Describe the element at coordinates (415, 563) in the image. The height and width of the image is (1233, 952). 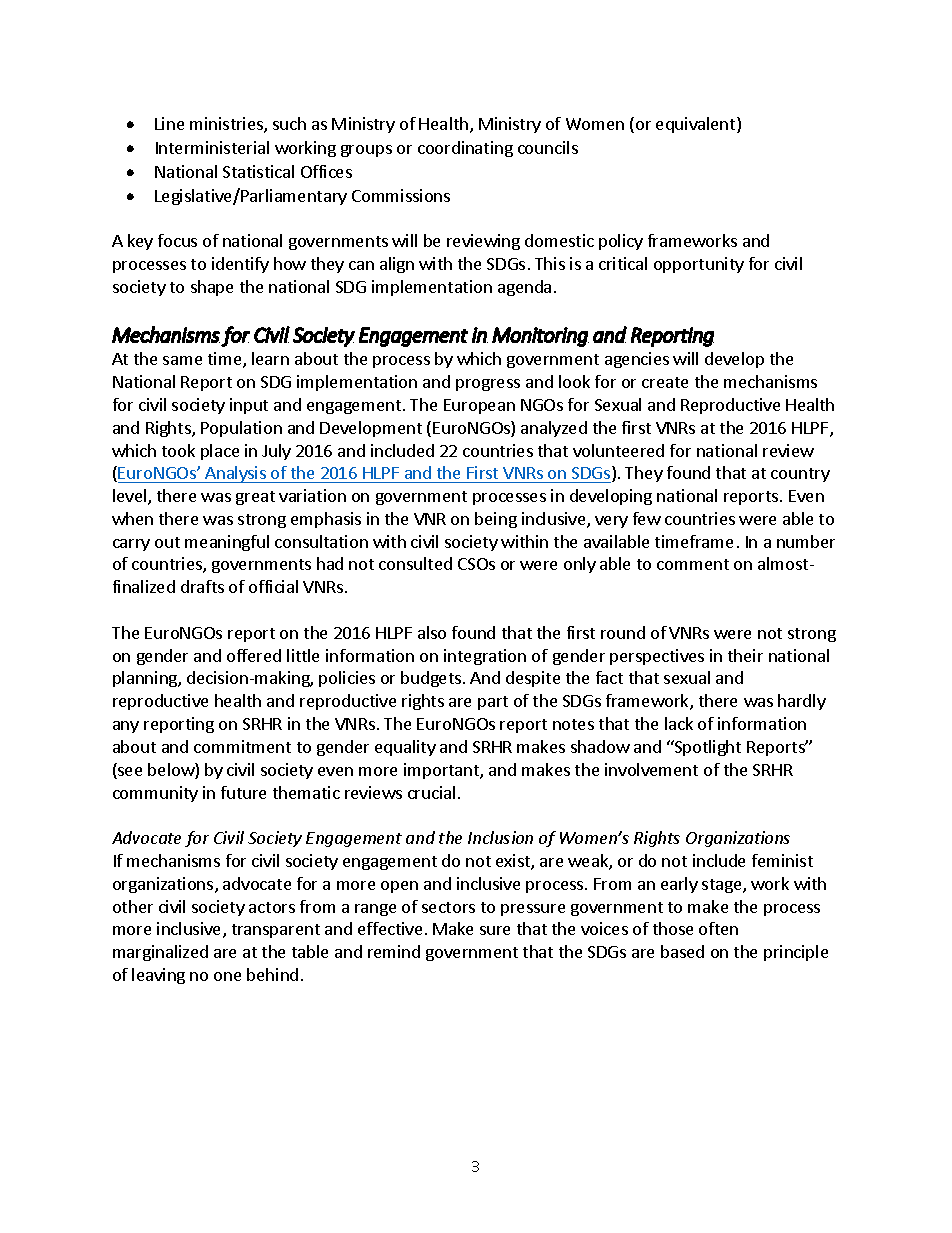
I see `consulted` at that location.
